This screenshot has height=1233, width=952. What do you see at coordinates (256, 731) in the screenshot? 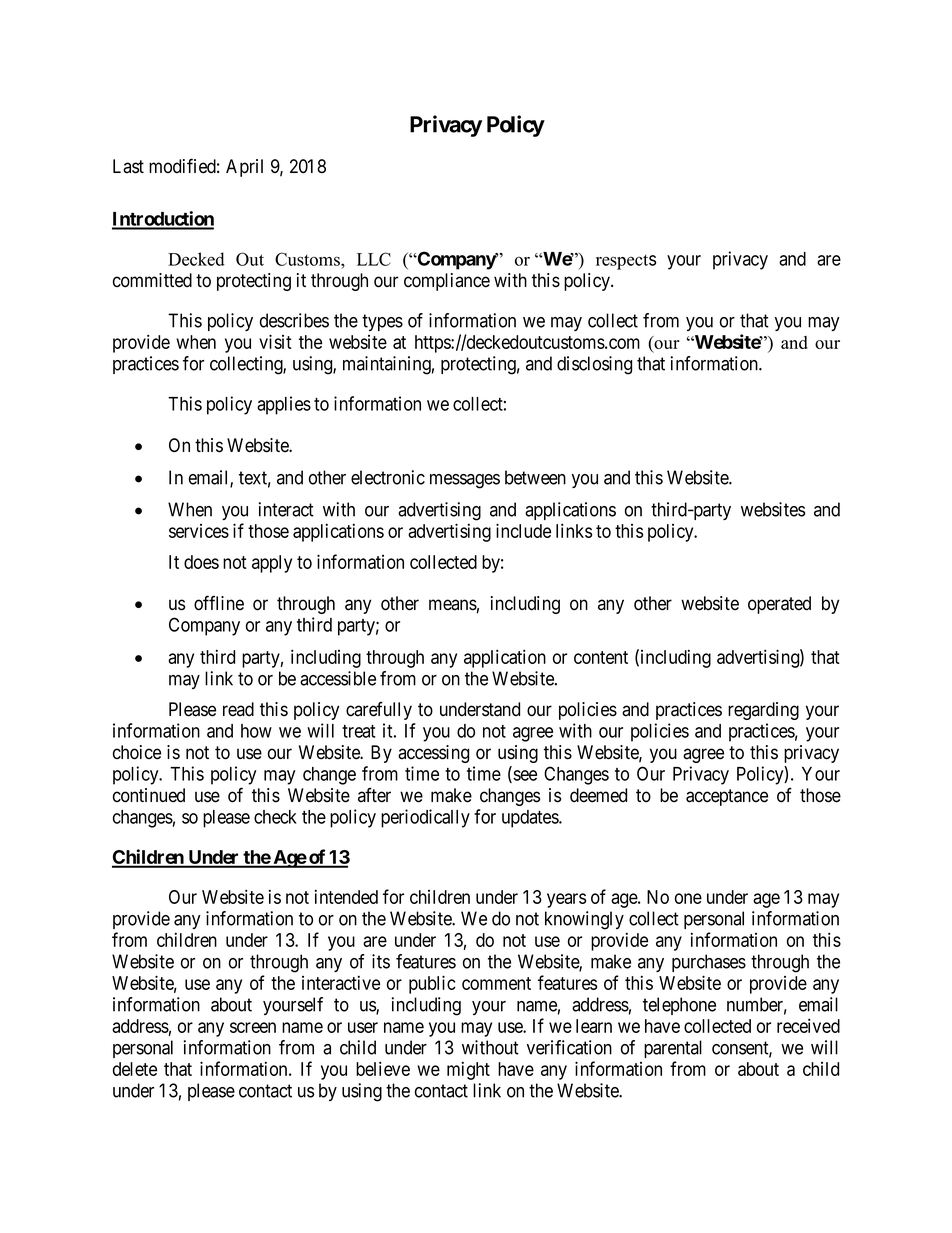
I see `how` at bounding box center [256, 731].
